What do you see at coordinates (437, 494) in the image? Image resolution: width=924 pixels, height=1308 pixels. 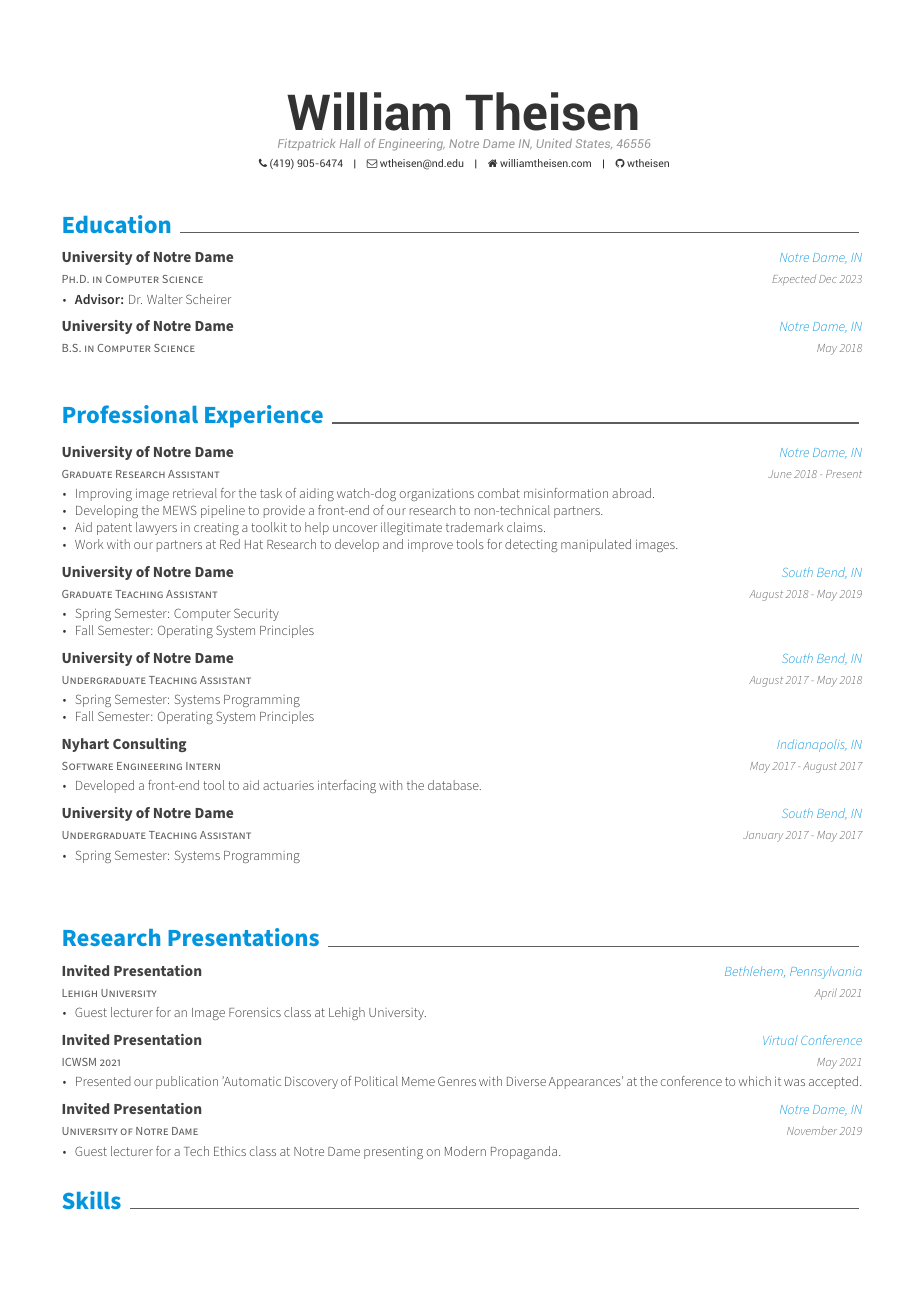 I see `organizations` at bounding box center [437, 494].
